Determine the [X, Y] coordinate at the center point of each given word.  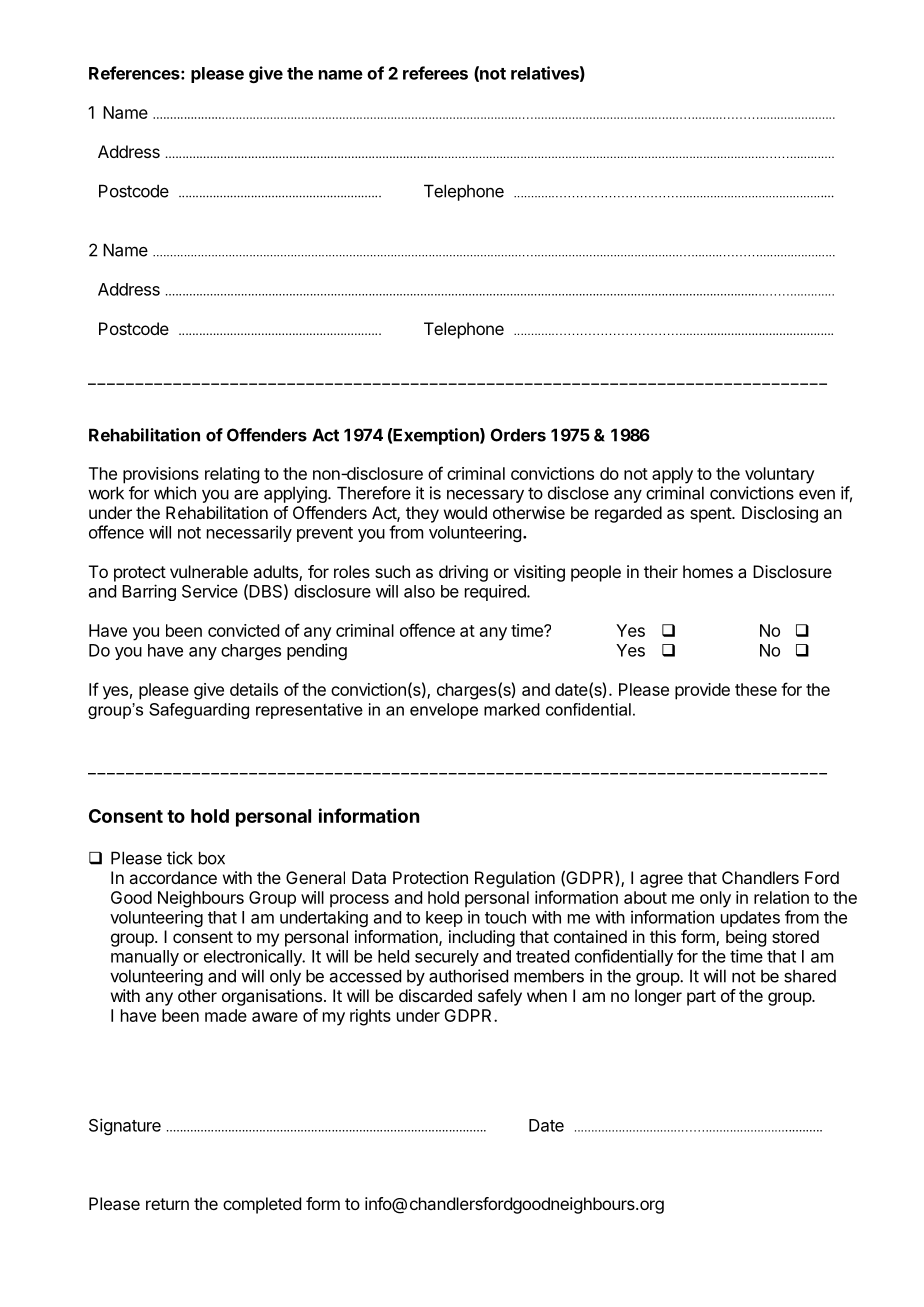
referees [435, 73]
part [701, 998]
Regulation [515, 879]
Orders [518, 435]
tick [180, 858]
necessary [485, 496]
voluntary [779, 475]
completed [262, 1205]
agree [661, 881]
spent [711, 515]
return [167, 1204]
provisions [161, 475]
